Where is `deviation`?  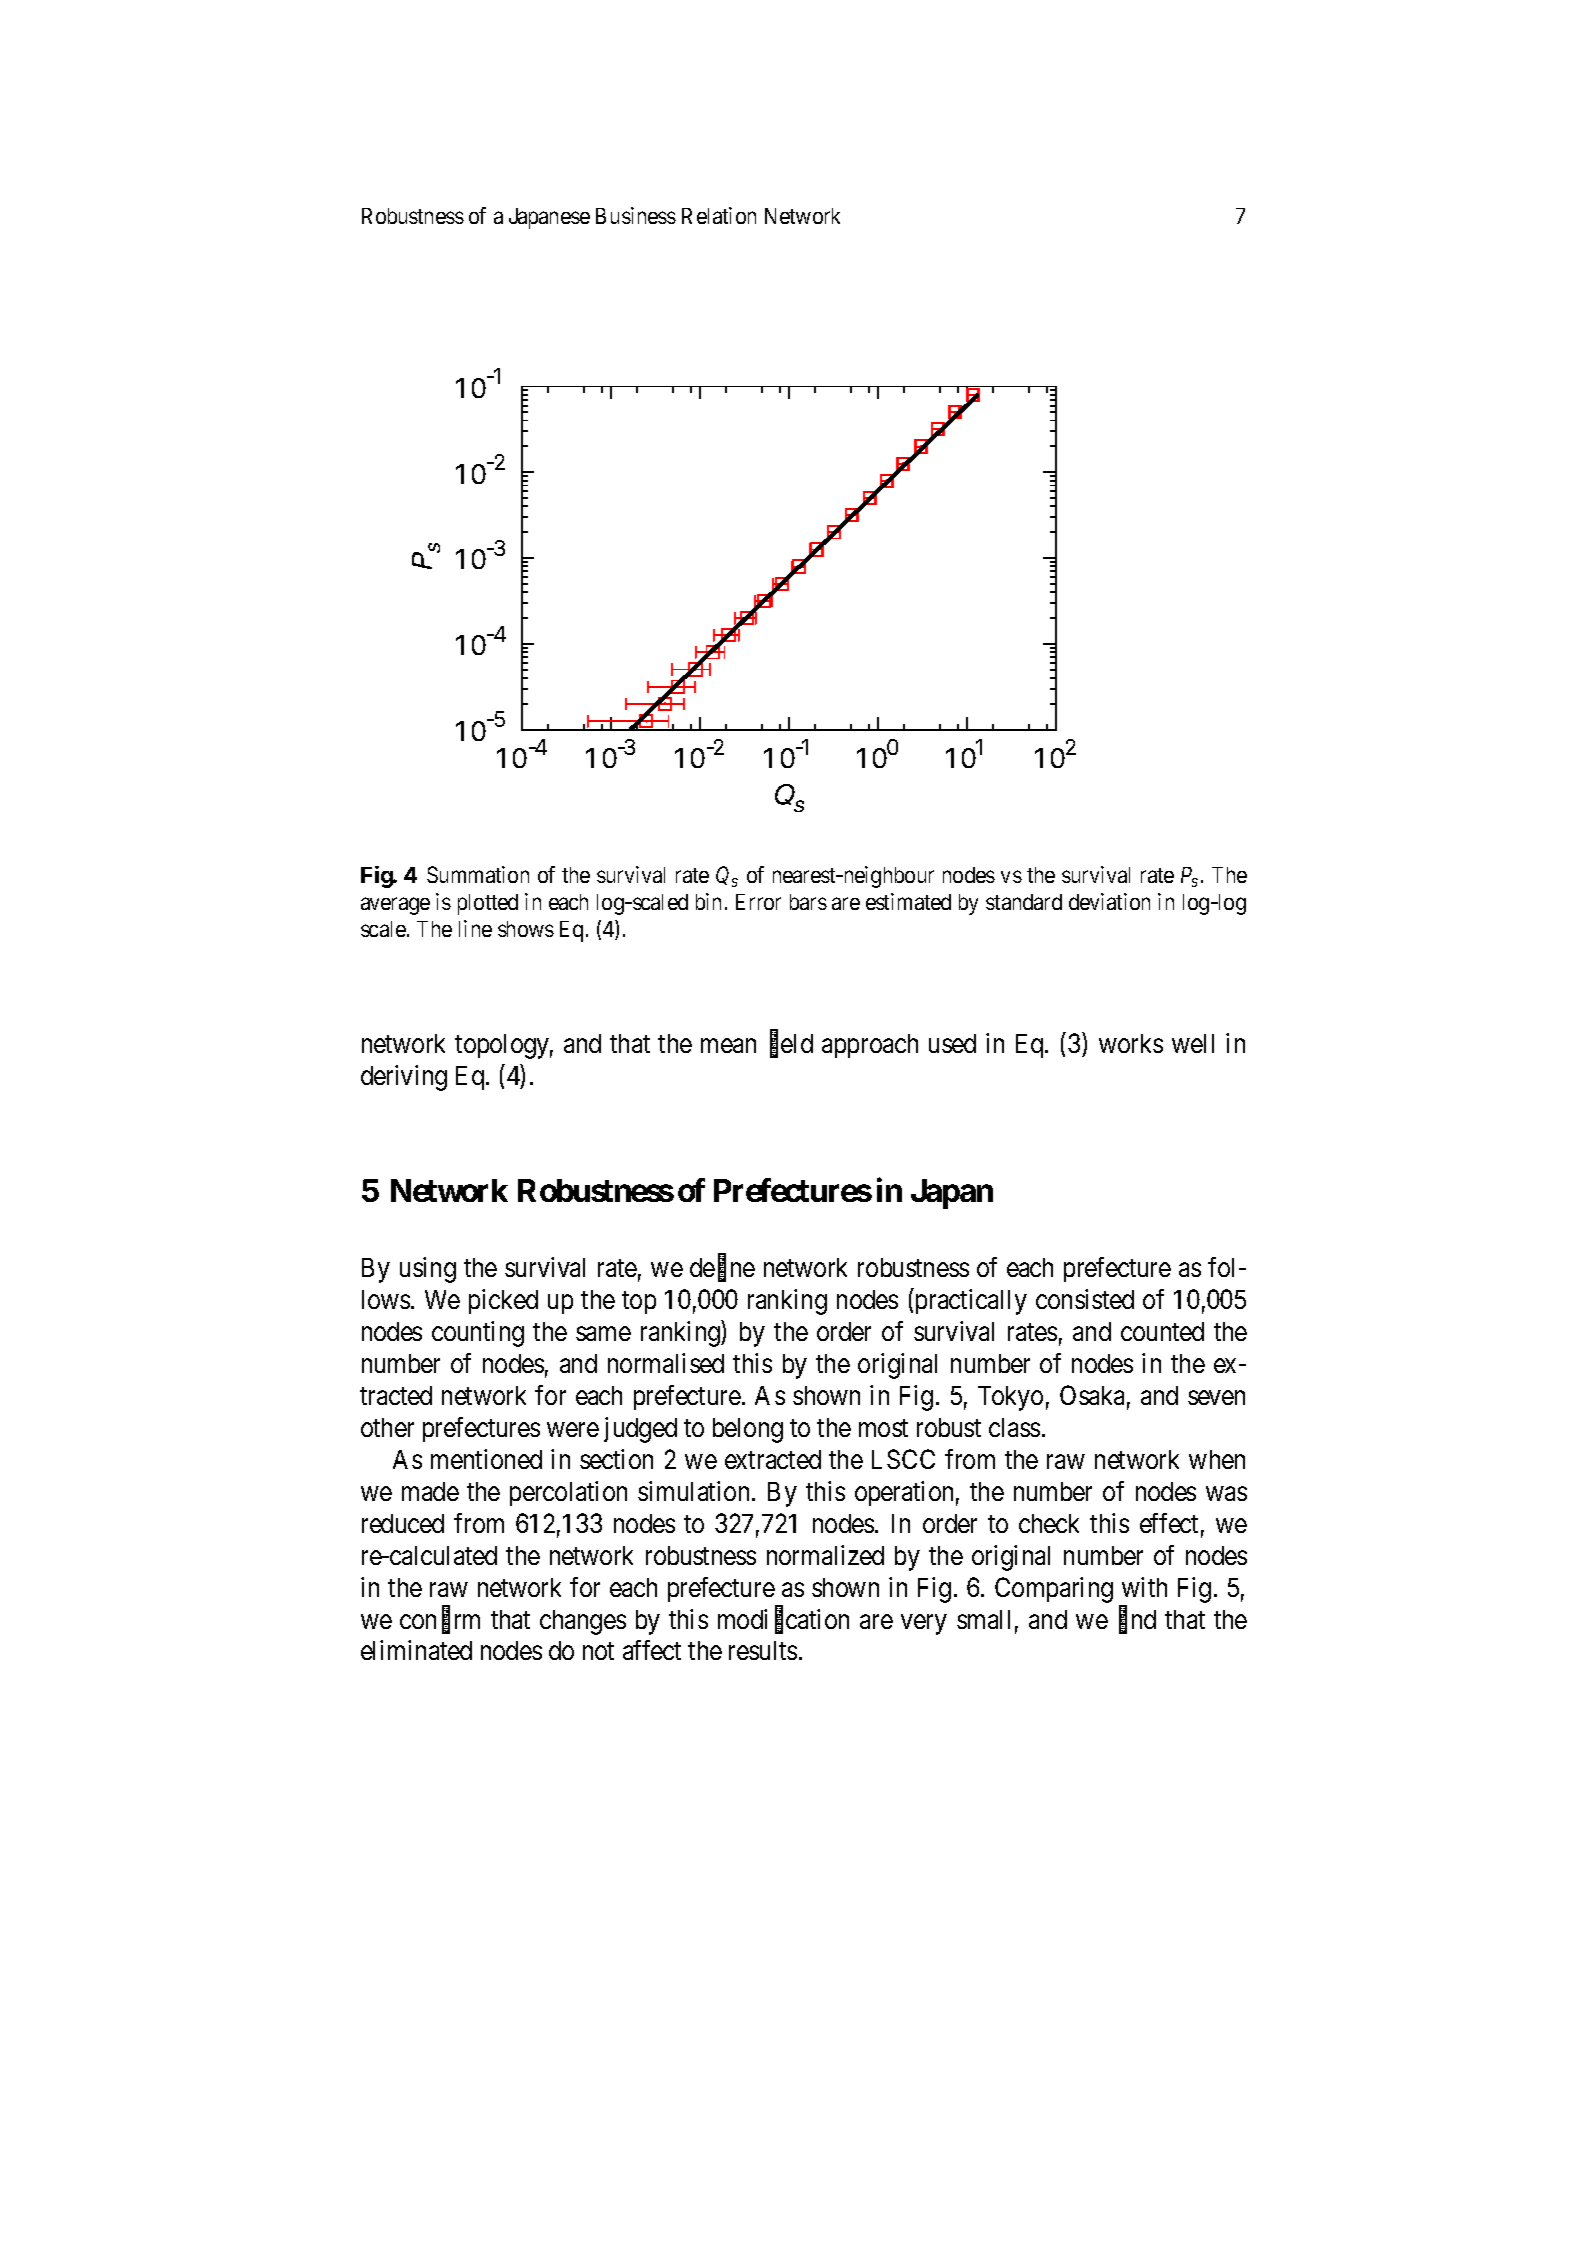
deviation is located at coordinates (1109, 901).
